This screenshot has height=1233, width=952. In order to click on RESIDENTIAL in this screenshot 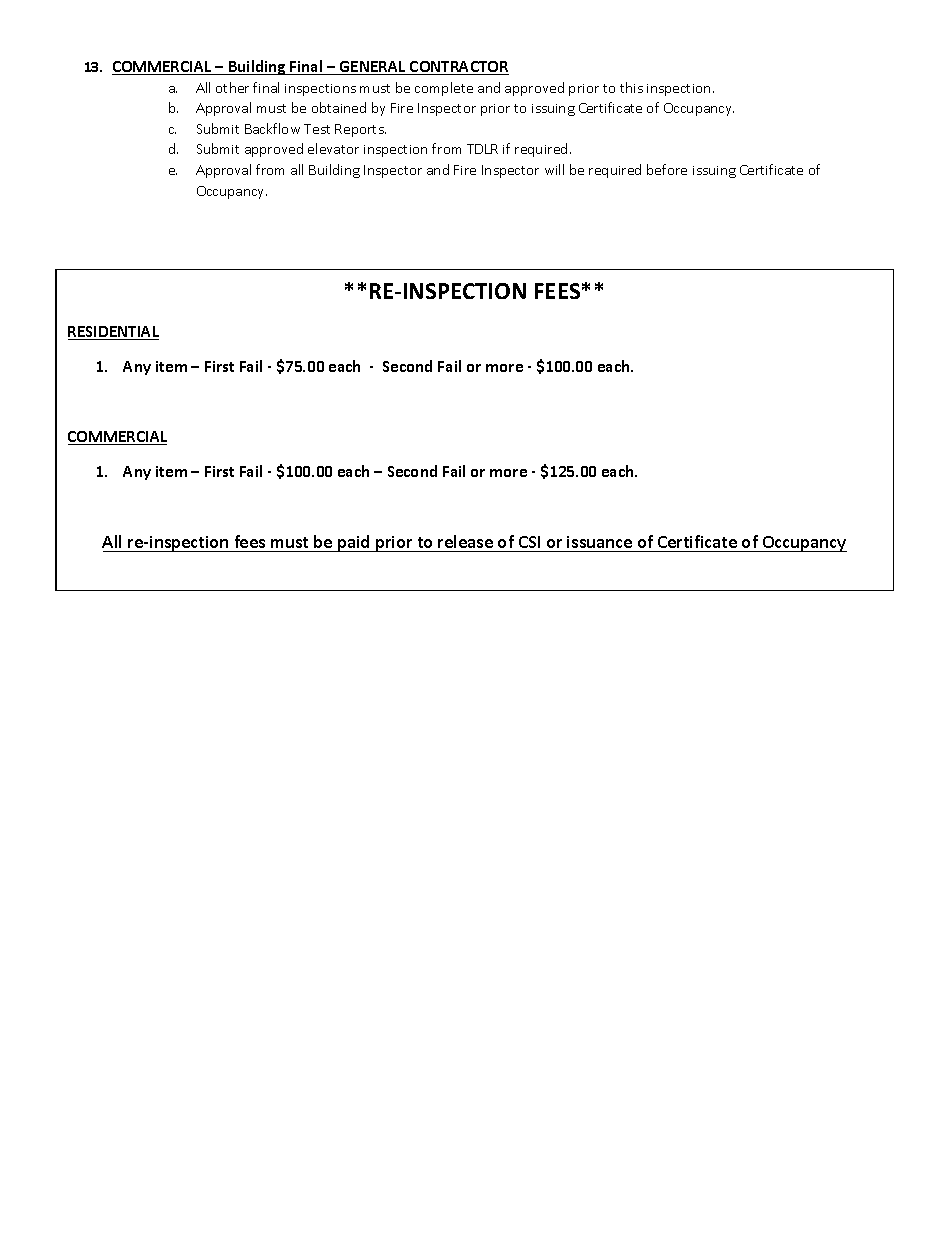, I will do `click(113, 333)`.
